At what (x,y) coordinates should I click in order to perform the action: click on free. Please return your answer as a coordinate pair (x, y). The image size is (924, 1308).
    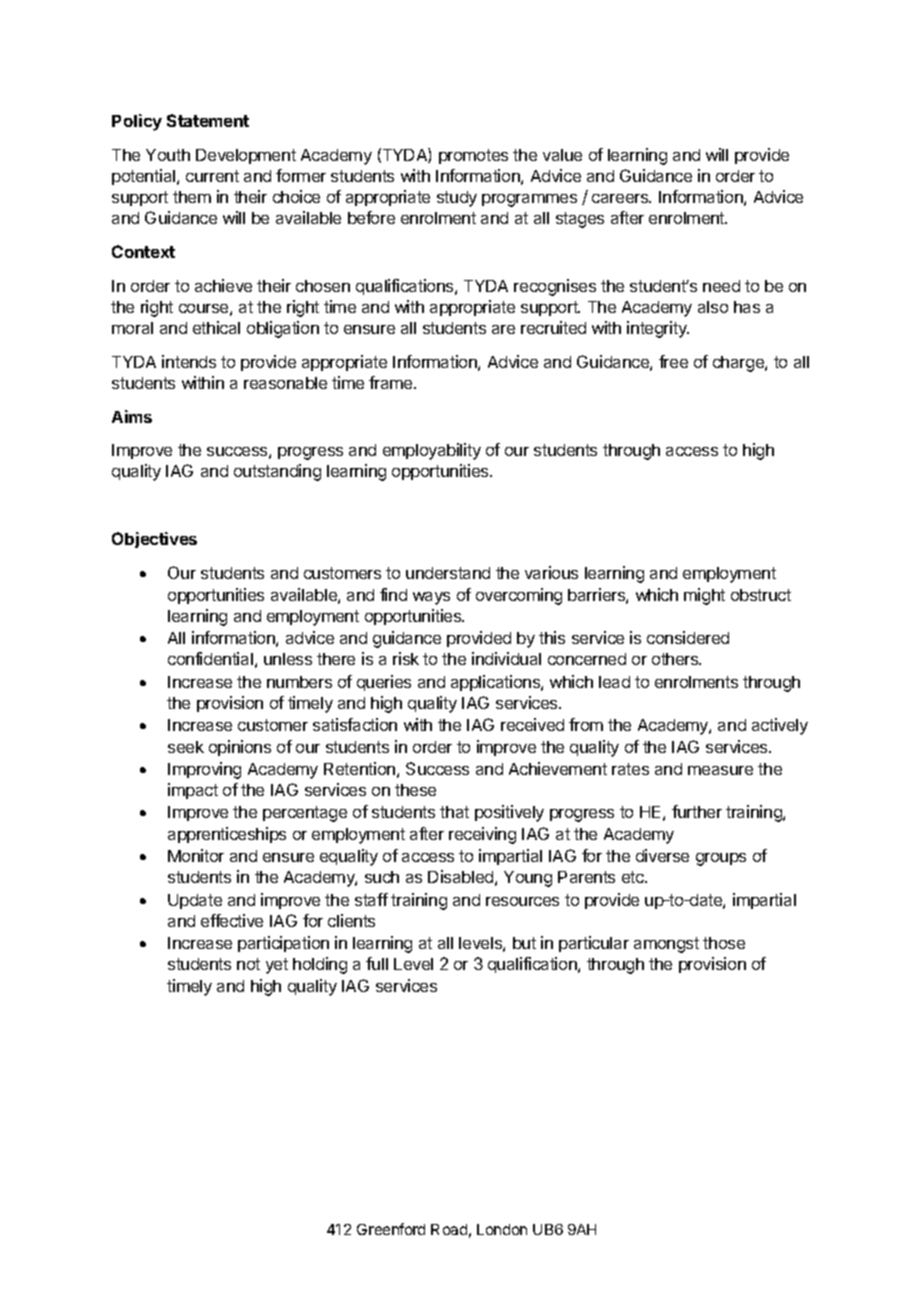
    Looking at the image, I should click on (673, 361).
